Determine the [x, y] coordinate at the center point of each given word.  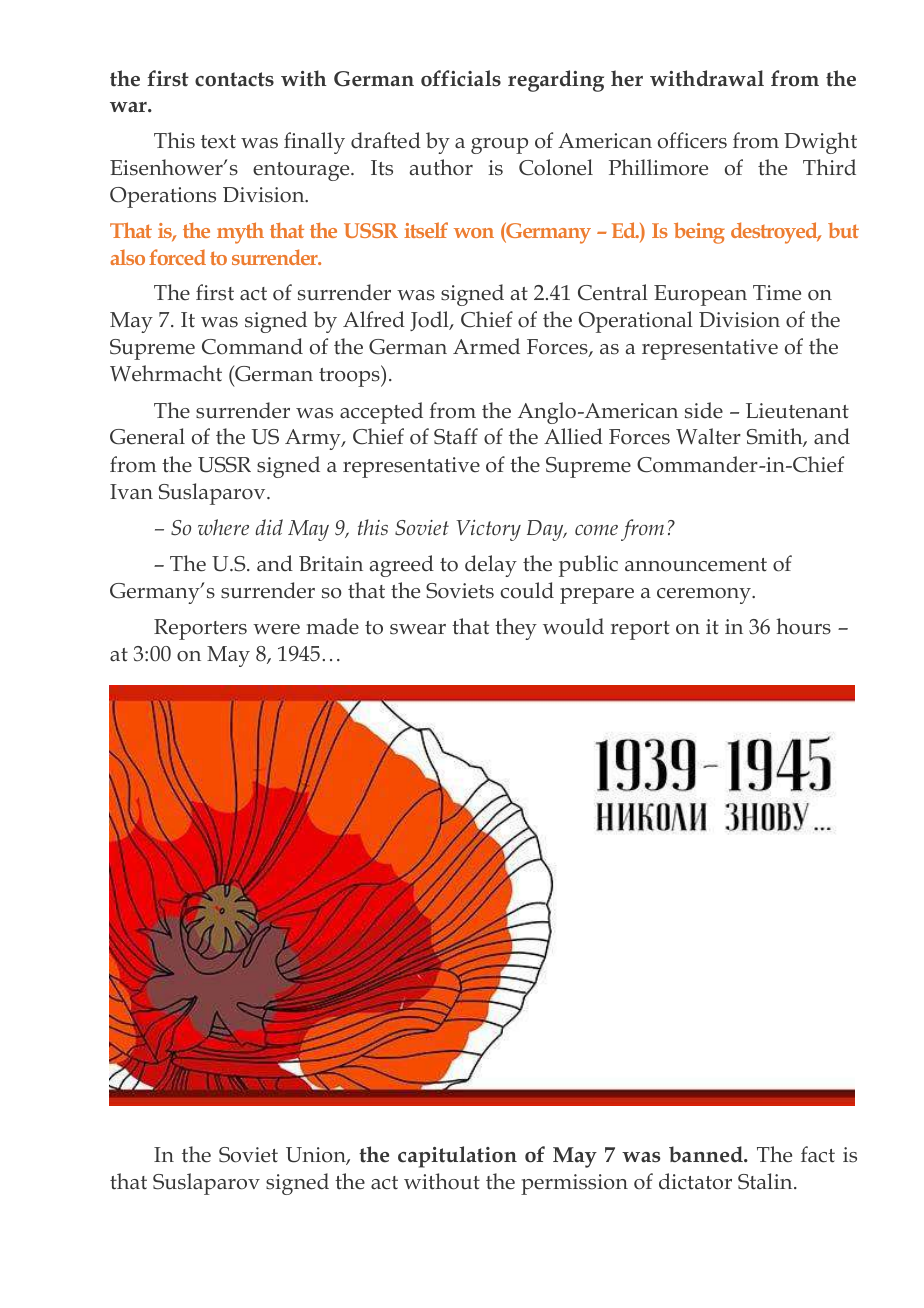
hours [803, 626]
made [332, 626]
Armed [486, 346]
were [276, 629]
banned [707, 1154]
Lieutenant [797, 411]
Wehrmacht [166, 373]
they [516, 629]
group [499, 146]
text [218, 142]
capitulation [457, 1157]
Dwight [820, 143]
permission [574, 1184]
